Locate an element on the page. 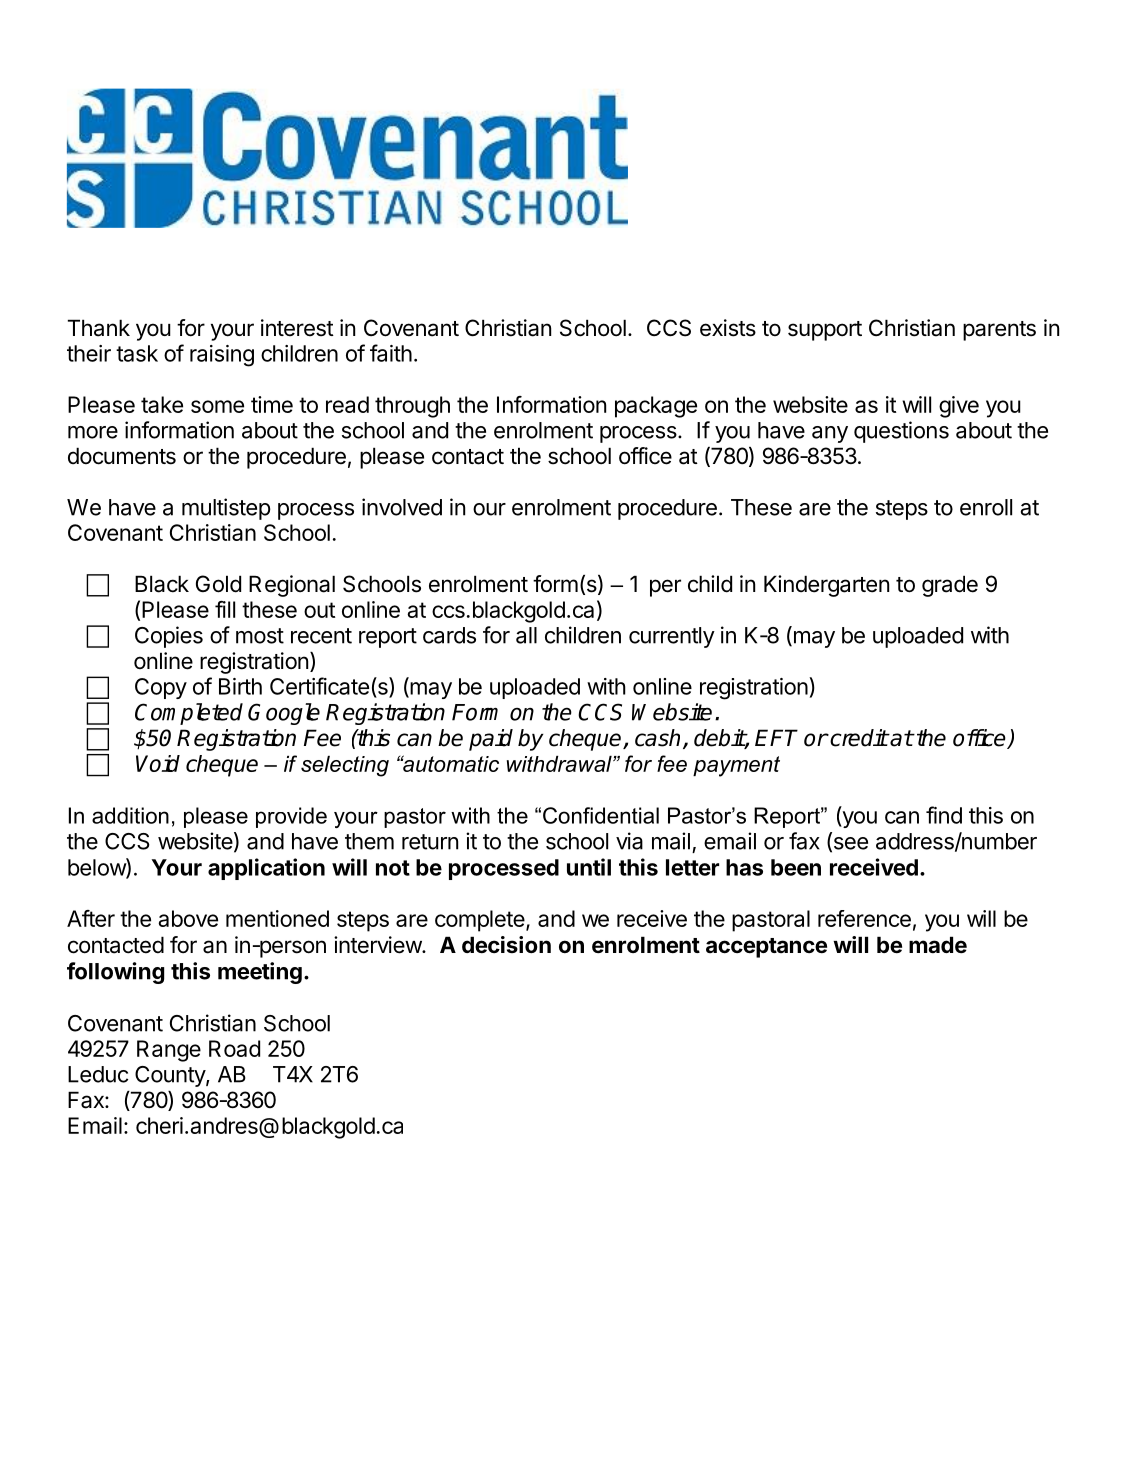  EFT is located at coordinates (776, 737).
